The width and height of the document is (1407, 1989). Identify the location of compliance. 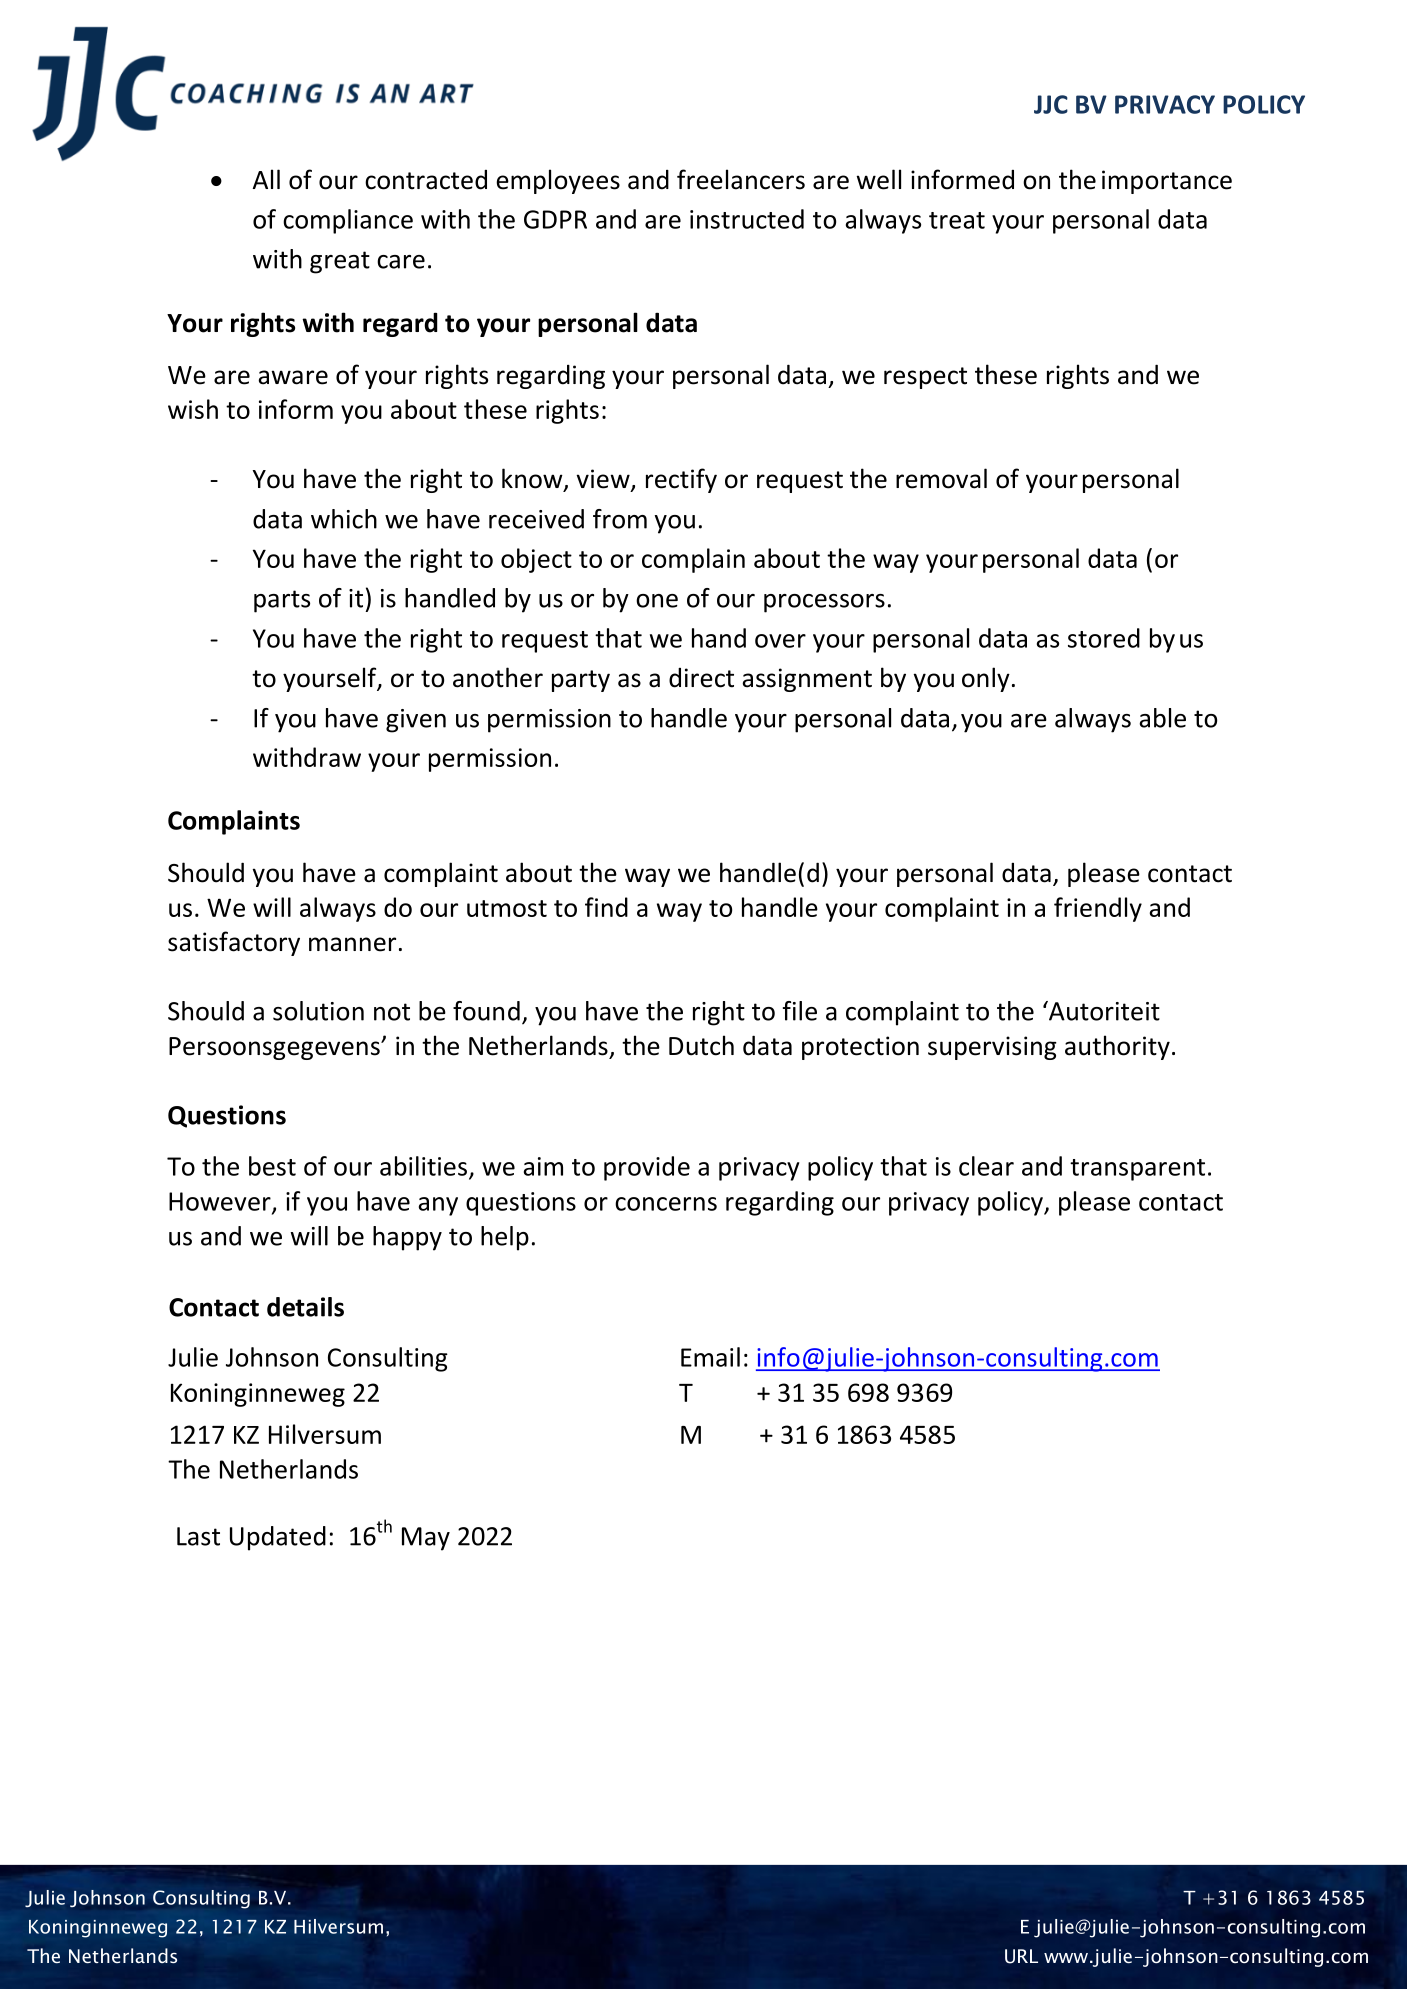
(348, 221).
